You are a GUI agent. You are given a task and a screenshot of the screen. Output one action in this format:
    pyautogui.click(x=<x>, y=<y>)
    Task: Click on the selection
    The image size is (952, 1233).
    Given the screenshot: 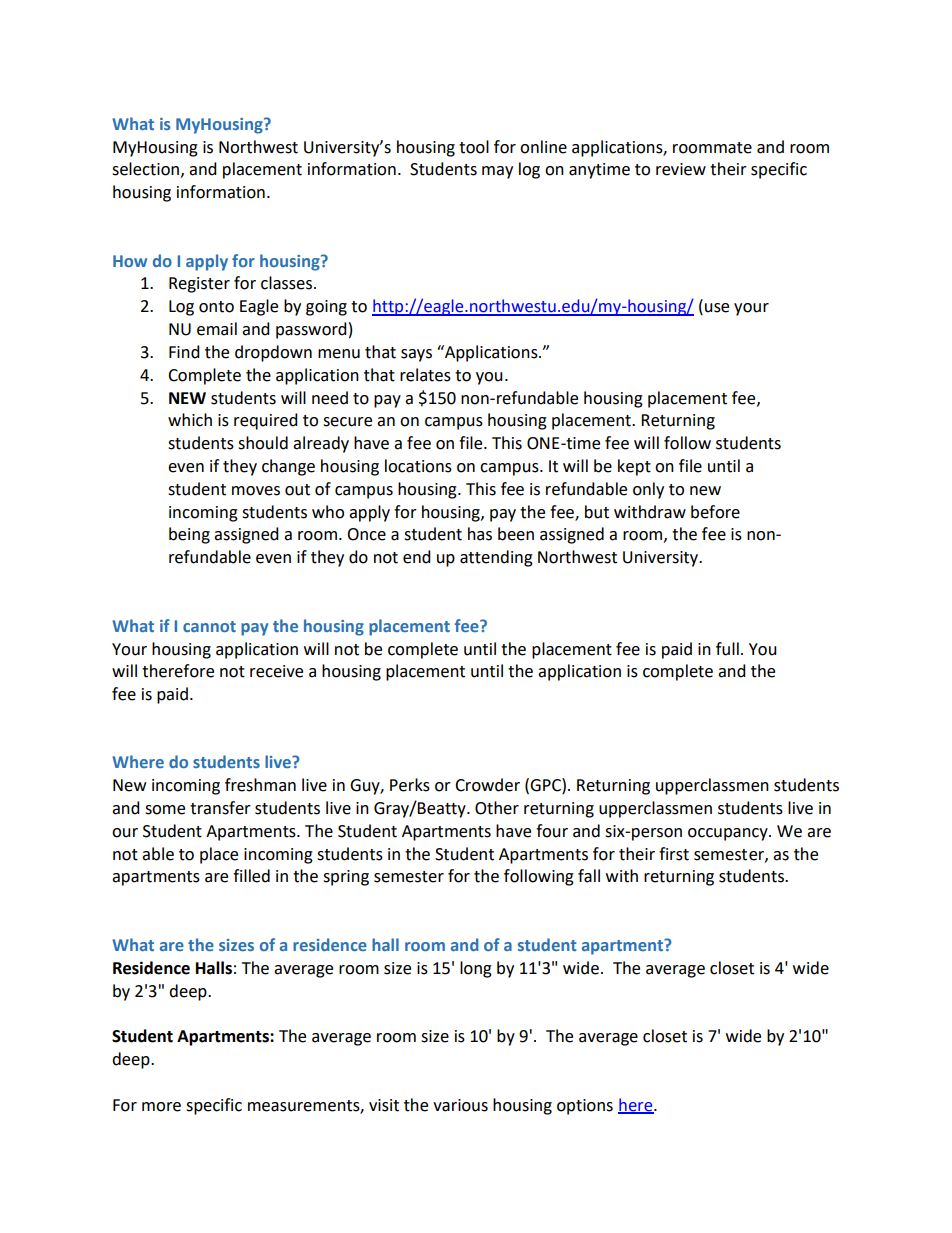 What is the action you would take?
    pyautogui.click(x=145, y=169)
